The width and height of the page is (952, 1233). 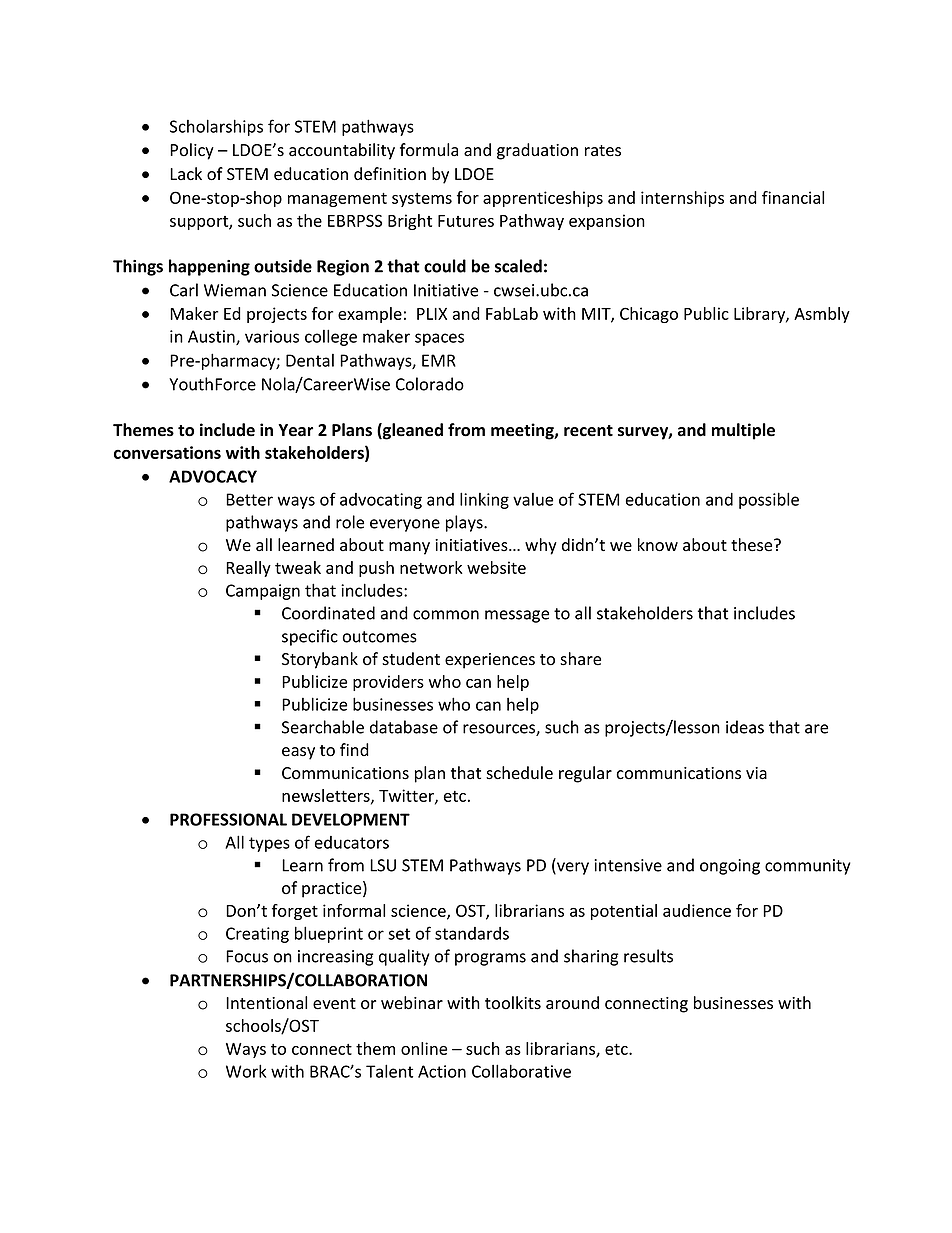 I want to click on results, so click(x=648, y=956).
